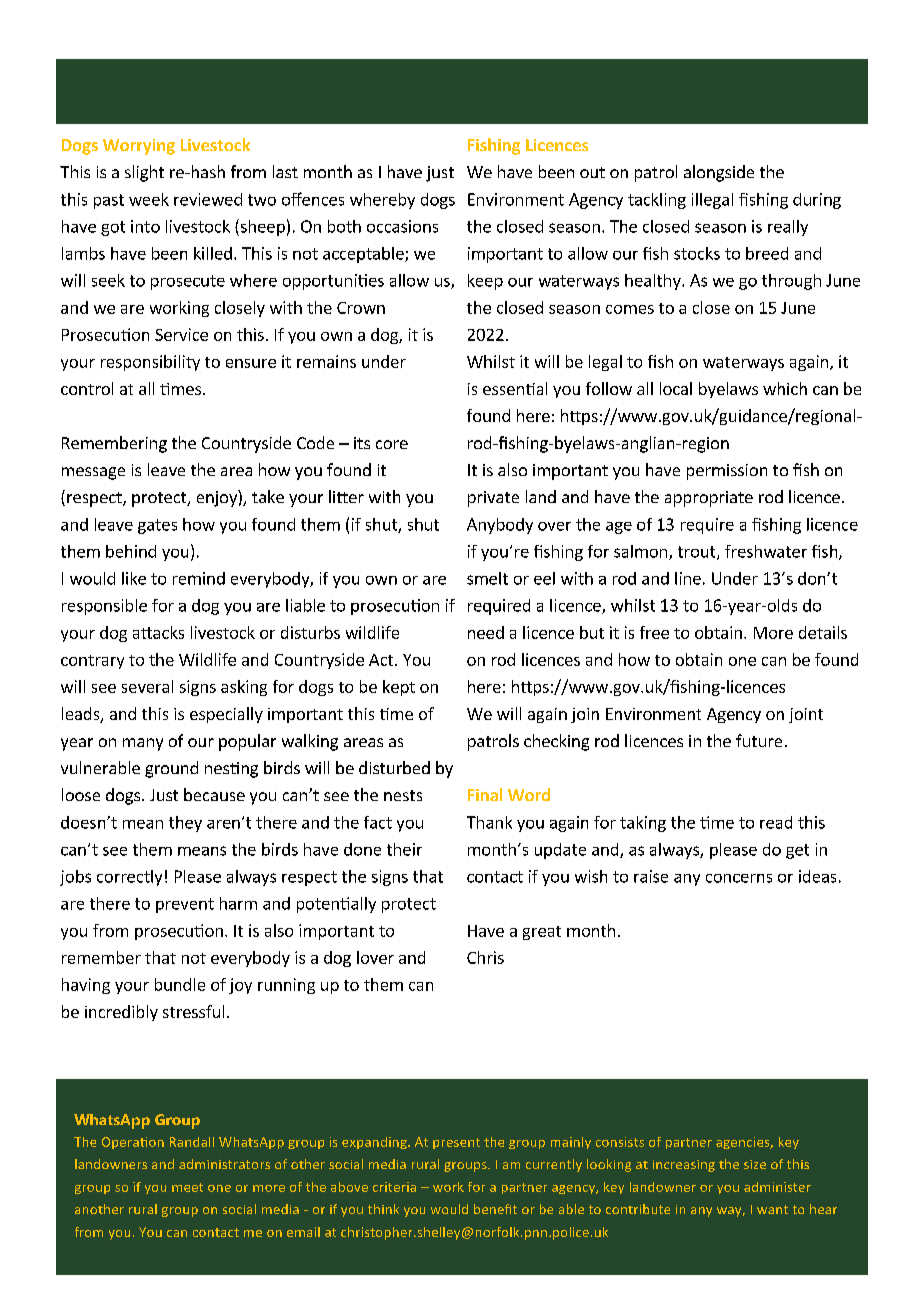  I want to click on want, so click(772, 1209).
